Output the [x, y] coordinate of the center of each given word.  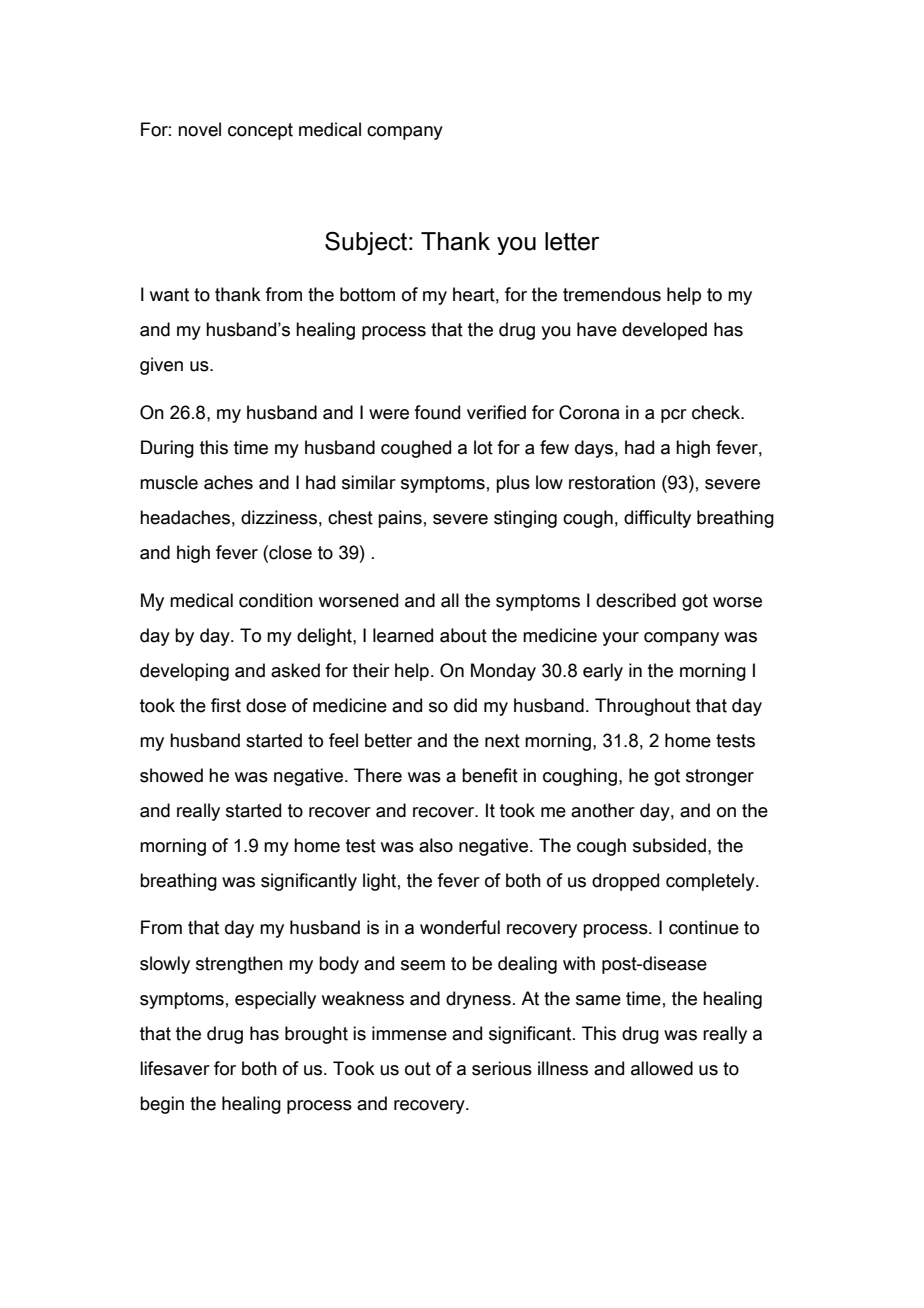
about [463, 635]
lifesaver [175, 1068]
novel [199, 129]
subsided [669, 845]
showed [171, 775]
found [437, 412]
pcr [674, 416]
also [436, 845]
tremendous [612, 294]
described [636, 600]
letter [572, 241]
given [161, 366]
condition [276, 600]
